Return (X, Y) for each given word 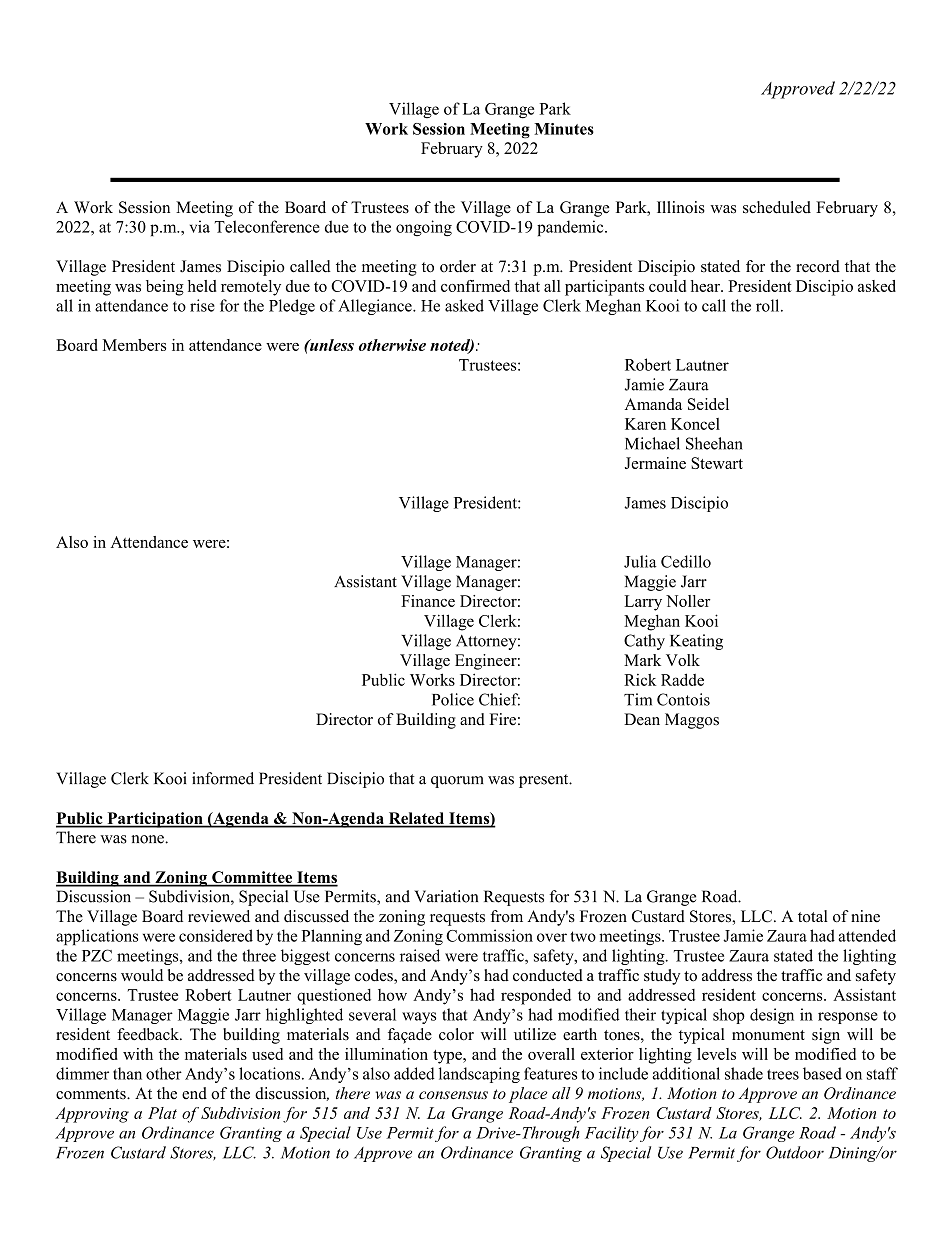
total (813, 916)
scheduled (777, 207)
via (200, 226)
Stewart (717, 463)
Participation (155, 820)
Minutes (564, 129)
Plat (162, 1113)
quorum (457, 782)
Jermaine (655, 463)
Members (134, 345)
